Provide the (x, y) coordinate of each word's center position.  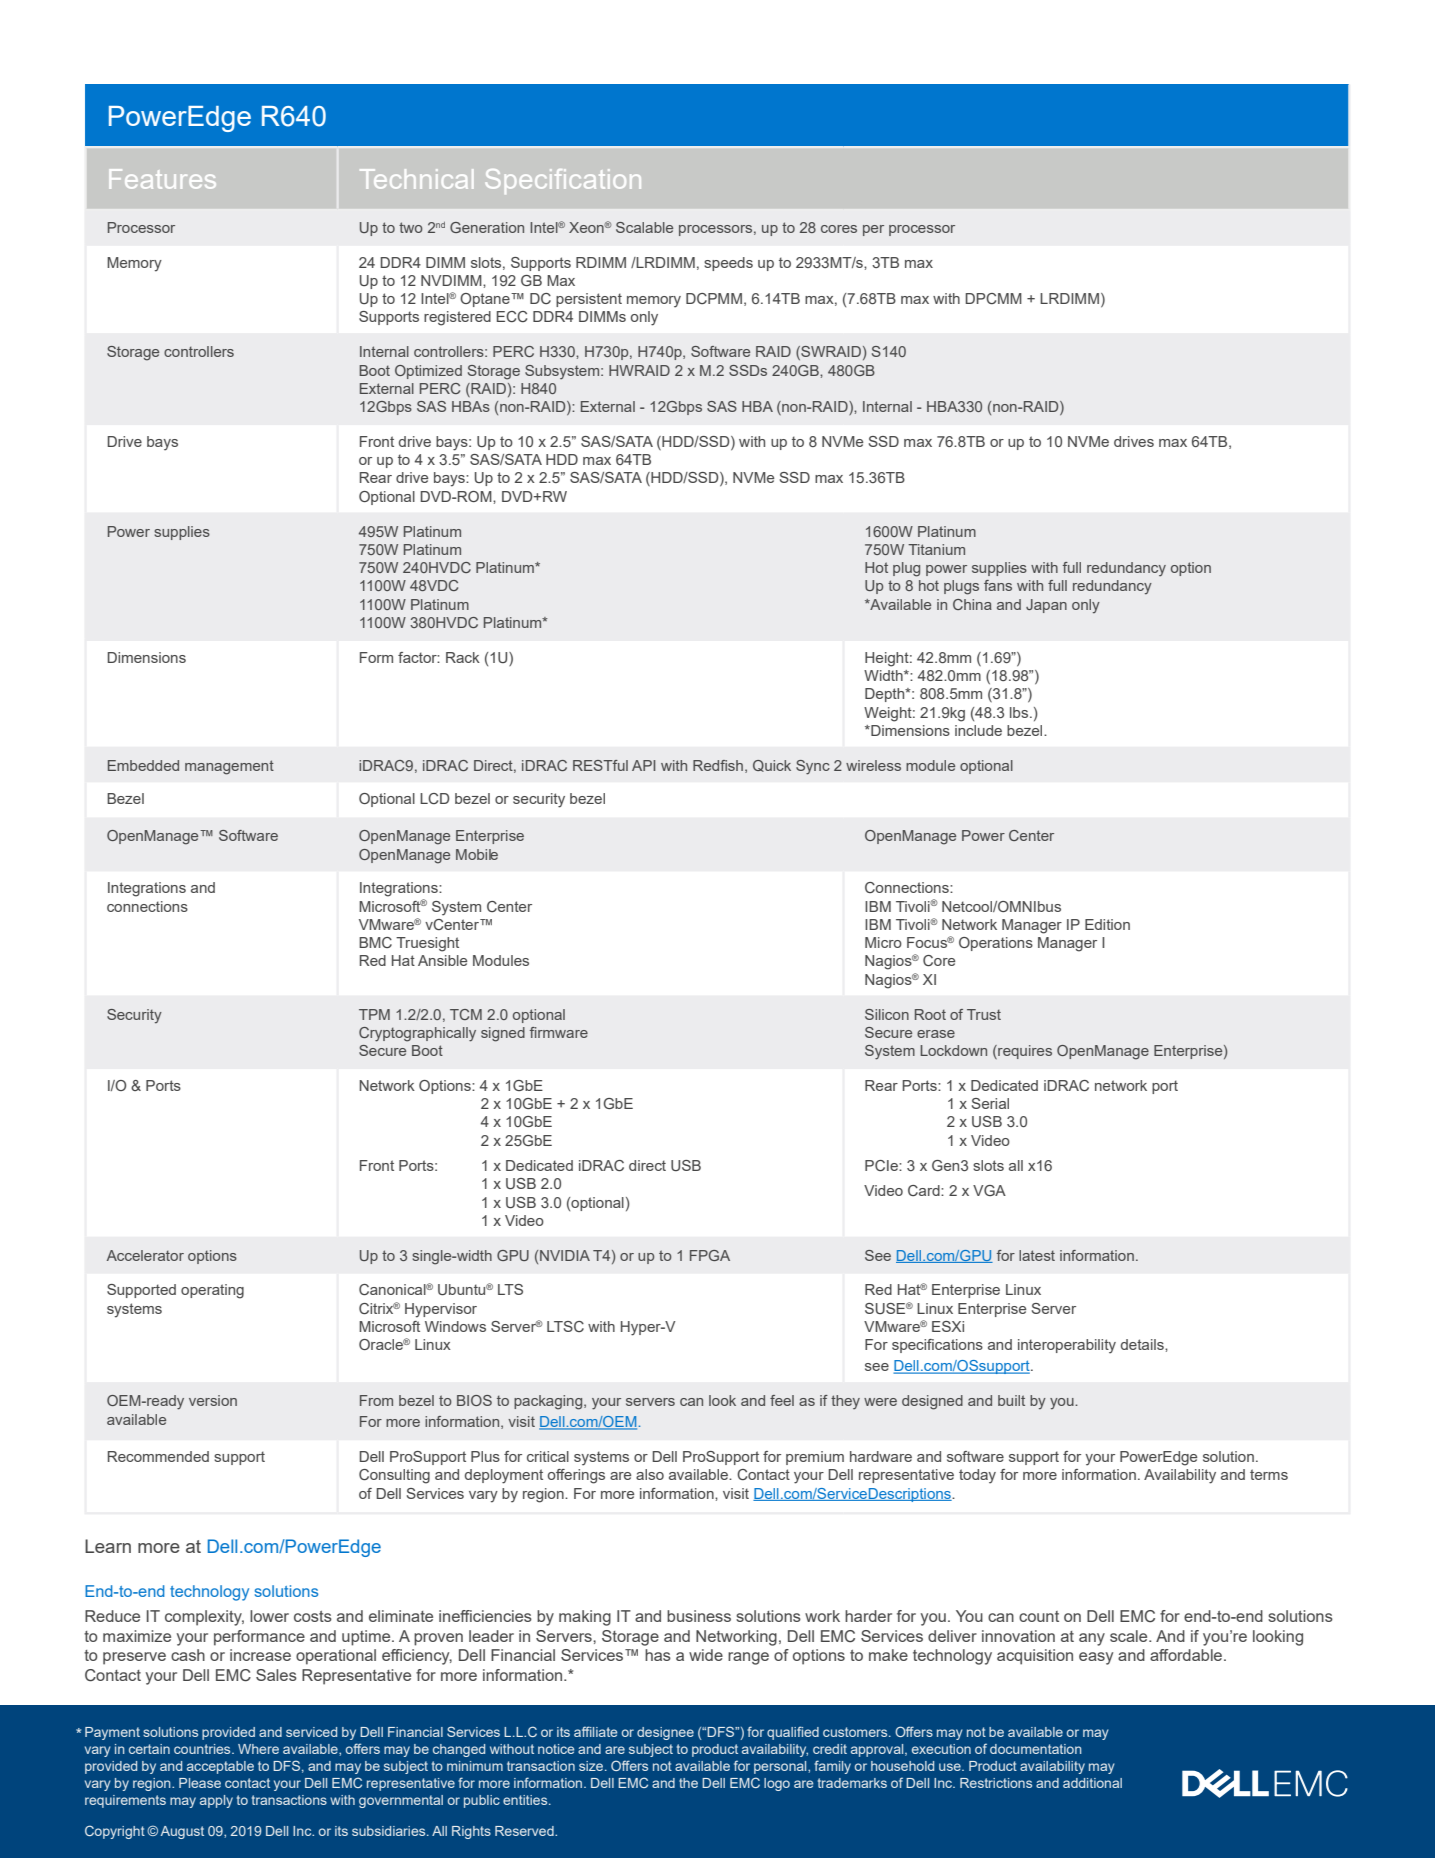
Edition (1107, 924)
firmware (559, 1032)
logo (777, 1784)
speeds (728, 264)
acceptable (220, 1767)
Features (162, 179)
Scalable (644, 227)
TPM (374, 1014)
